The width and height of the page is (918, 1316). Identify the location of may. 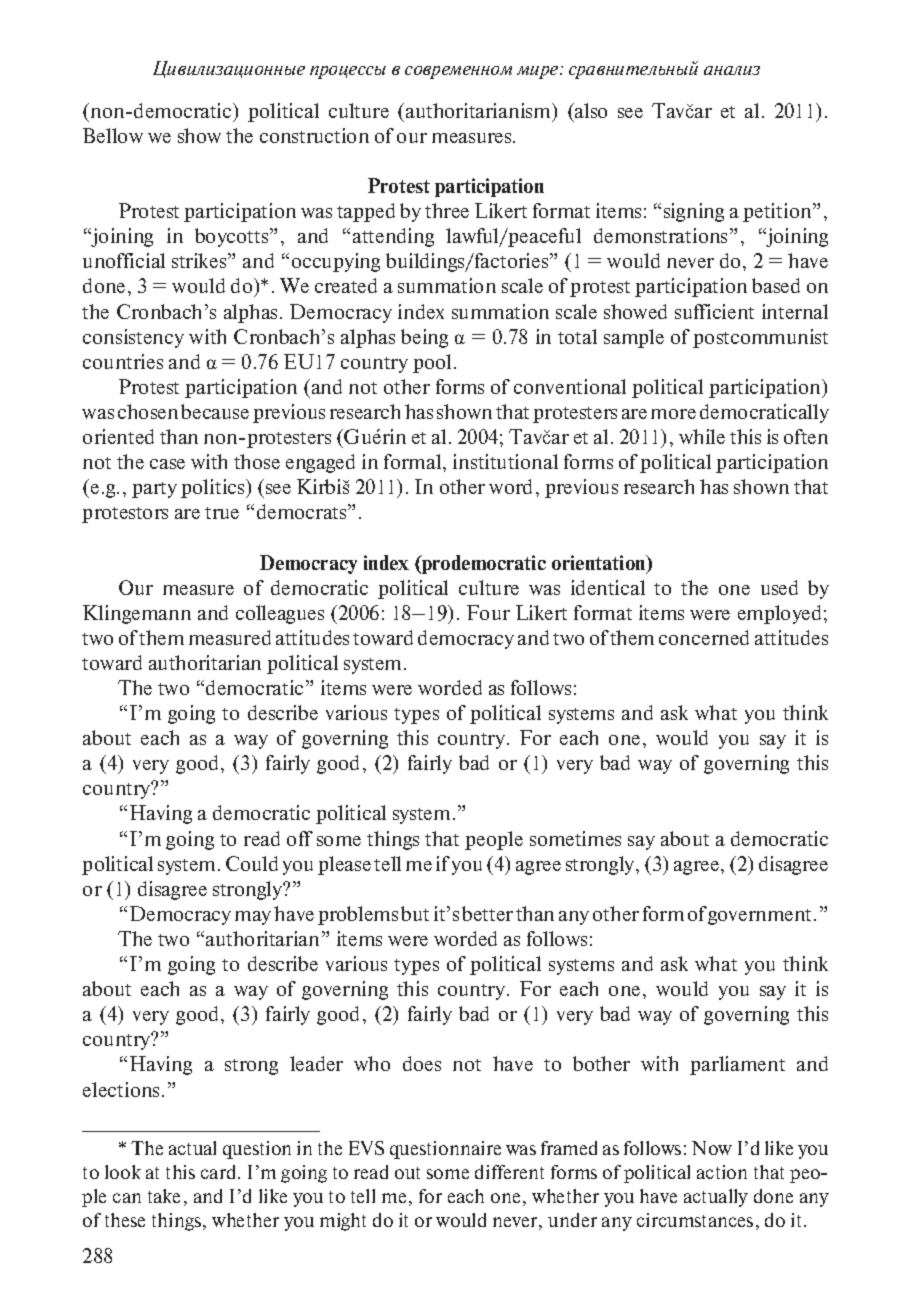
(253, 918).
